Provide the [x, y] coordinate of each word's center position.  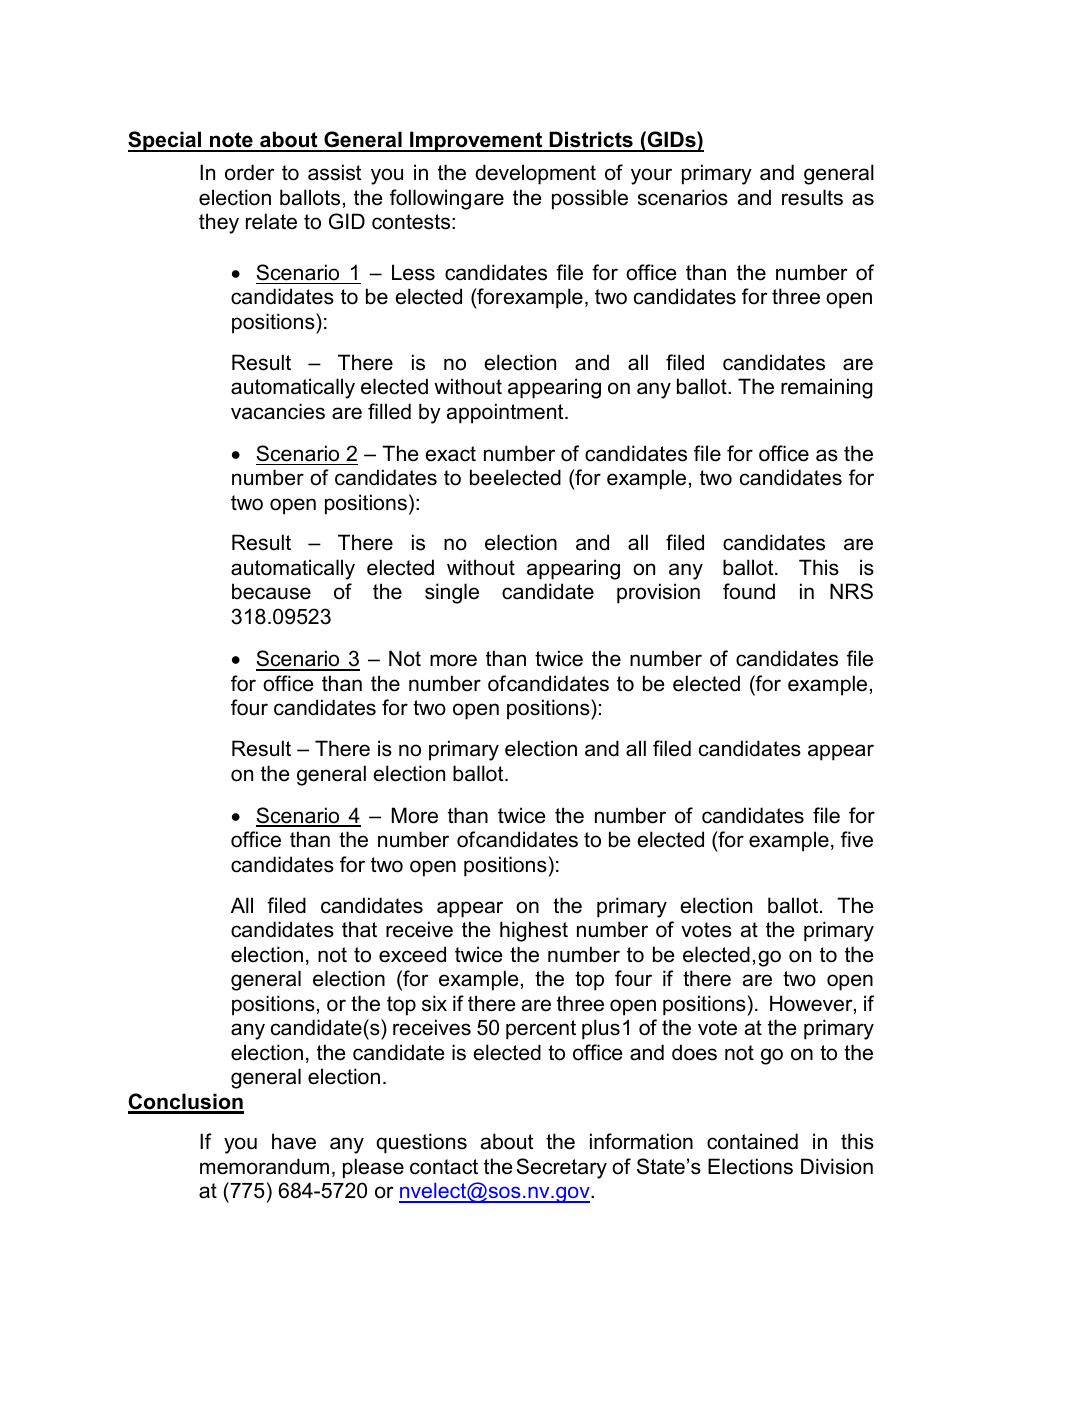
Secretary [561, 1168]
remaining [826, 388]
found [749, 591]
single [452, 593]
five [857, 839]
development [535, 174]
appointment [506, 413]
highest [534, 931]
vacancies [278, 411]
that [359, 929]
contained [752, 1141]
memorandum [264, 1166]
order [250, 172]
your [651, 176]
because [271, 591]
